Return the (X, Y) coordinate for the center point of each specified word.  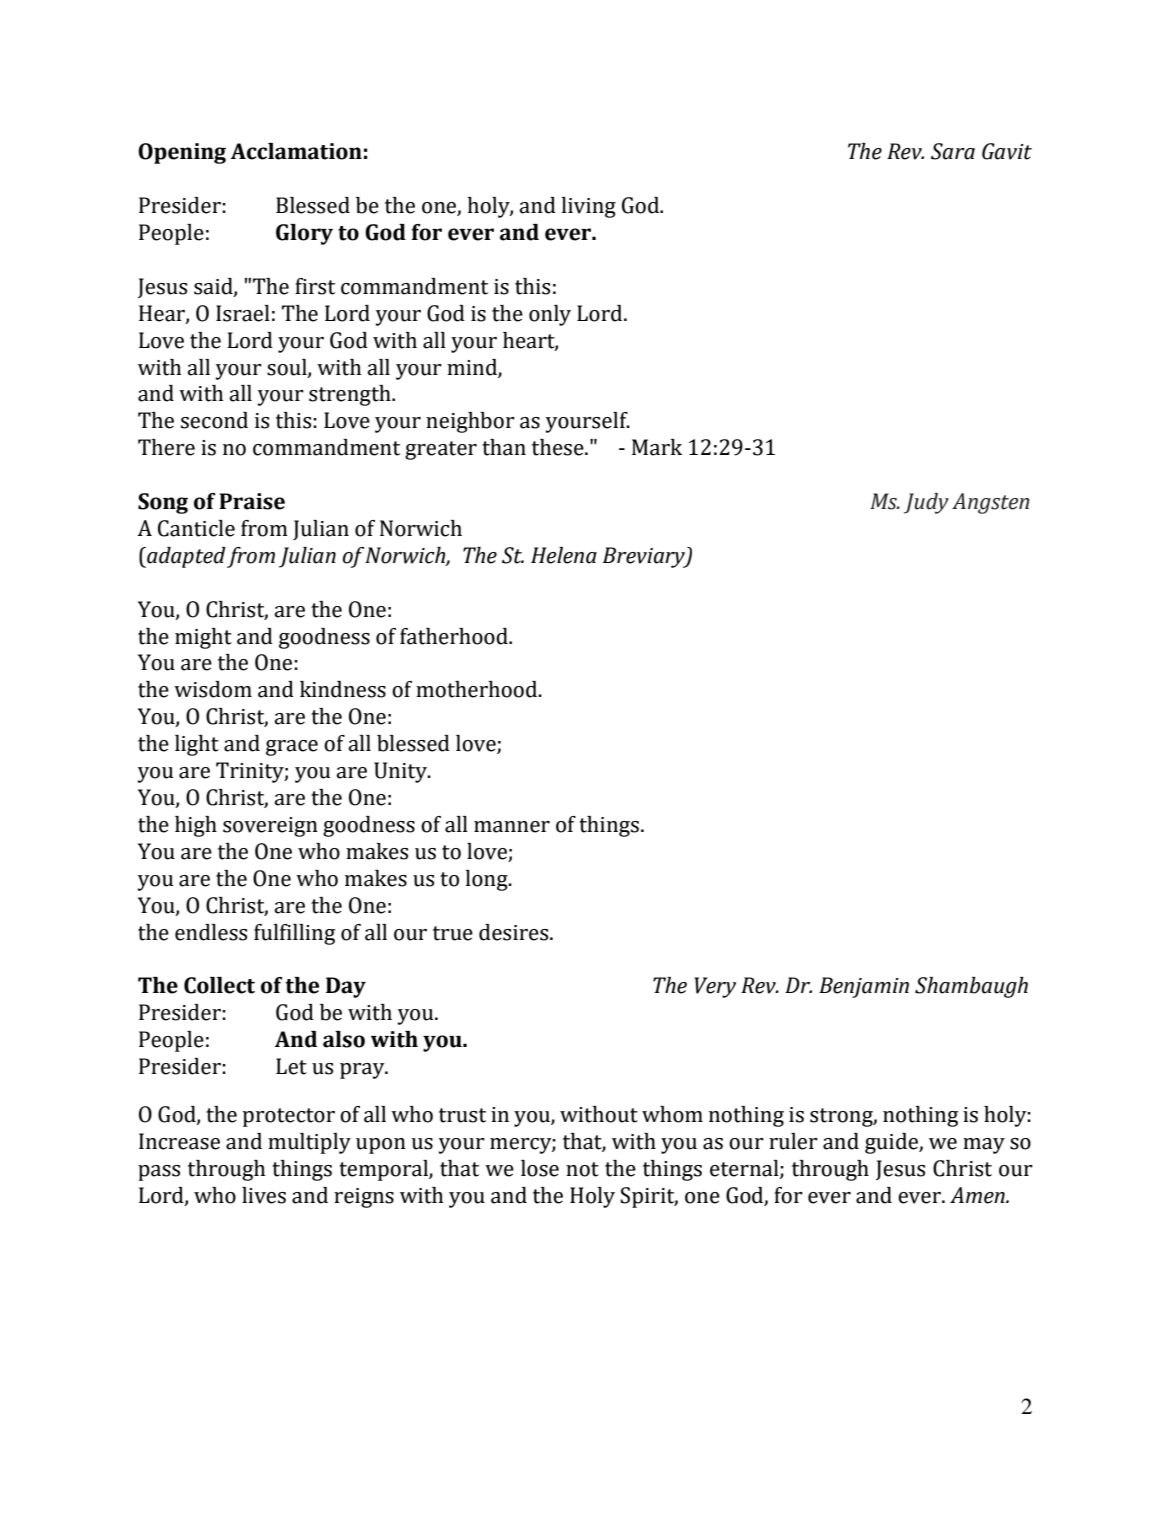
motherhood (478, 689)
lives (264, 1195)
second (214, 420)
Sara (953, 151)
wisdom (213, 689)
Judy (926, 503)
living (589, 207)
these (559, 447)
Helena (564, 555)
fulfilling (294, 934)
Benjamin (864, 987)
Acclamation (296, 151)
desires (515, 932)
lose (540, 1168)
